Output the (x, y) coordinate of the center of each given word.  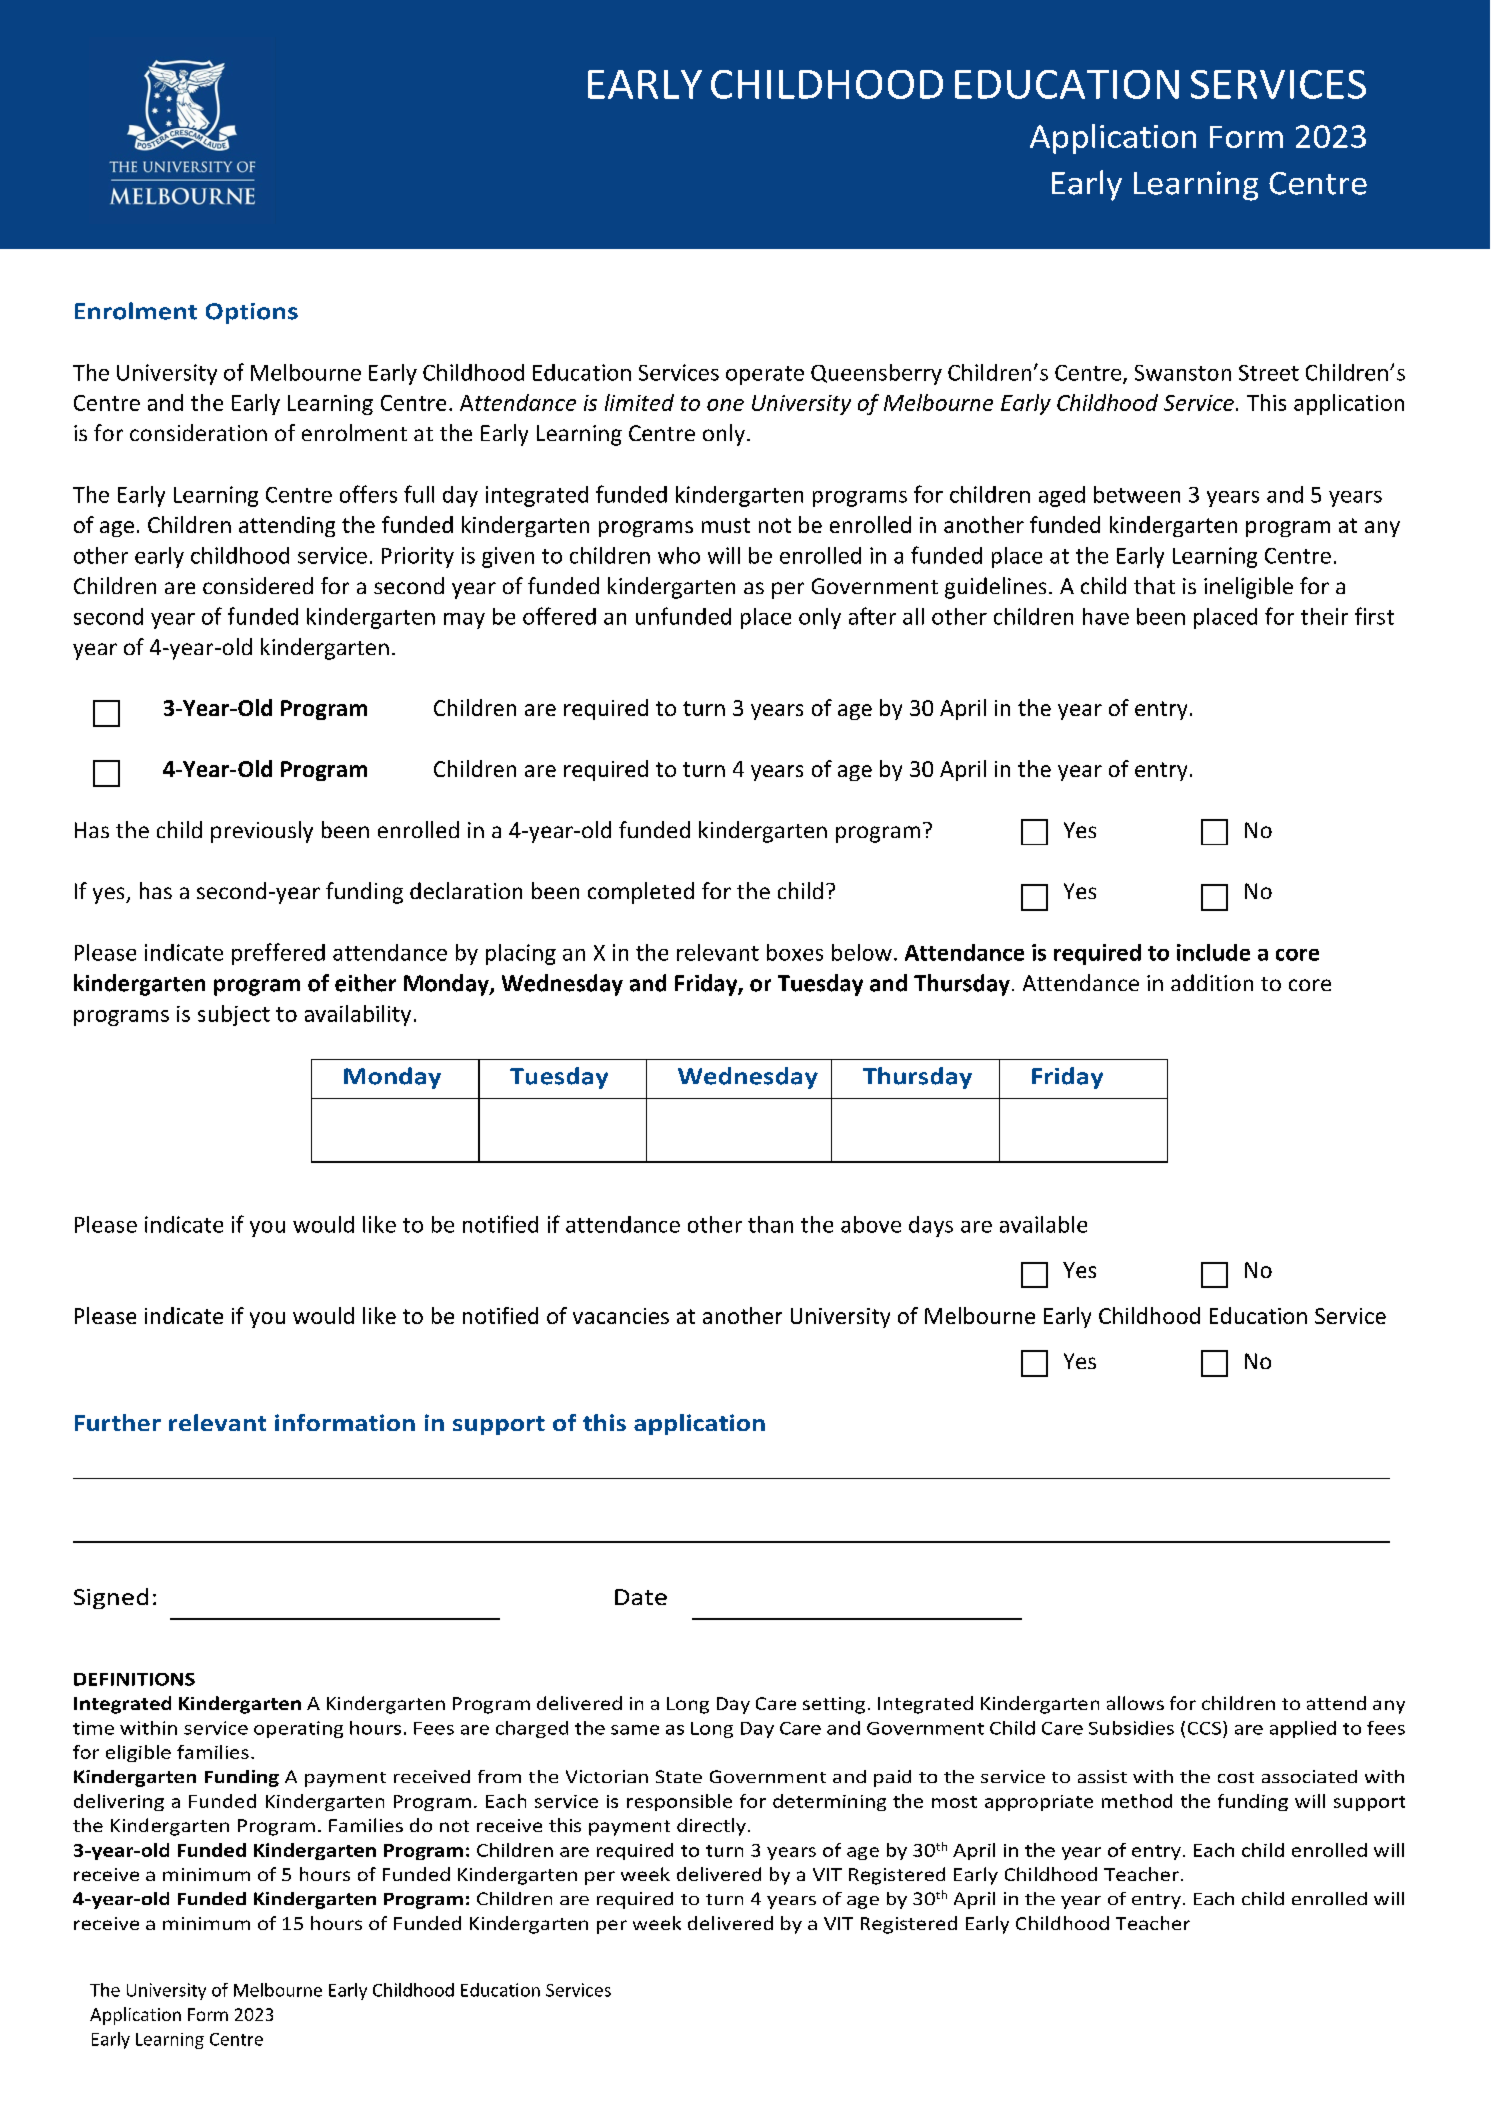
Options (252, 313)
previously (262, 832)
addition (1212, 982)
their (1324, 616)
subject (234, 1015)
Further (118, 1422)
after (872, 616)
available (1043, 1224)
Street (1269, 373)
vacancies (621, 1316)
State (679, 1776)
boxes (795, 952)
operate (765, 375)
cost (1236, 1777)
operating (298, 1729)
